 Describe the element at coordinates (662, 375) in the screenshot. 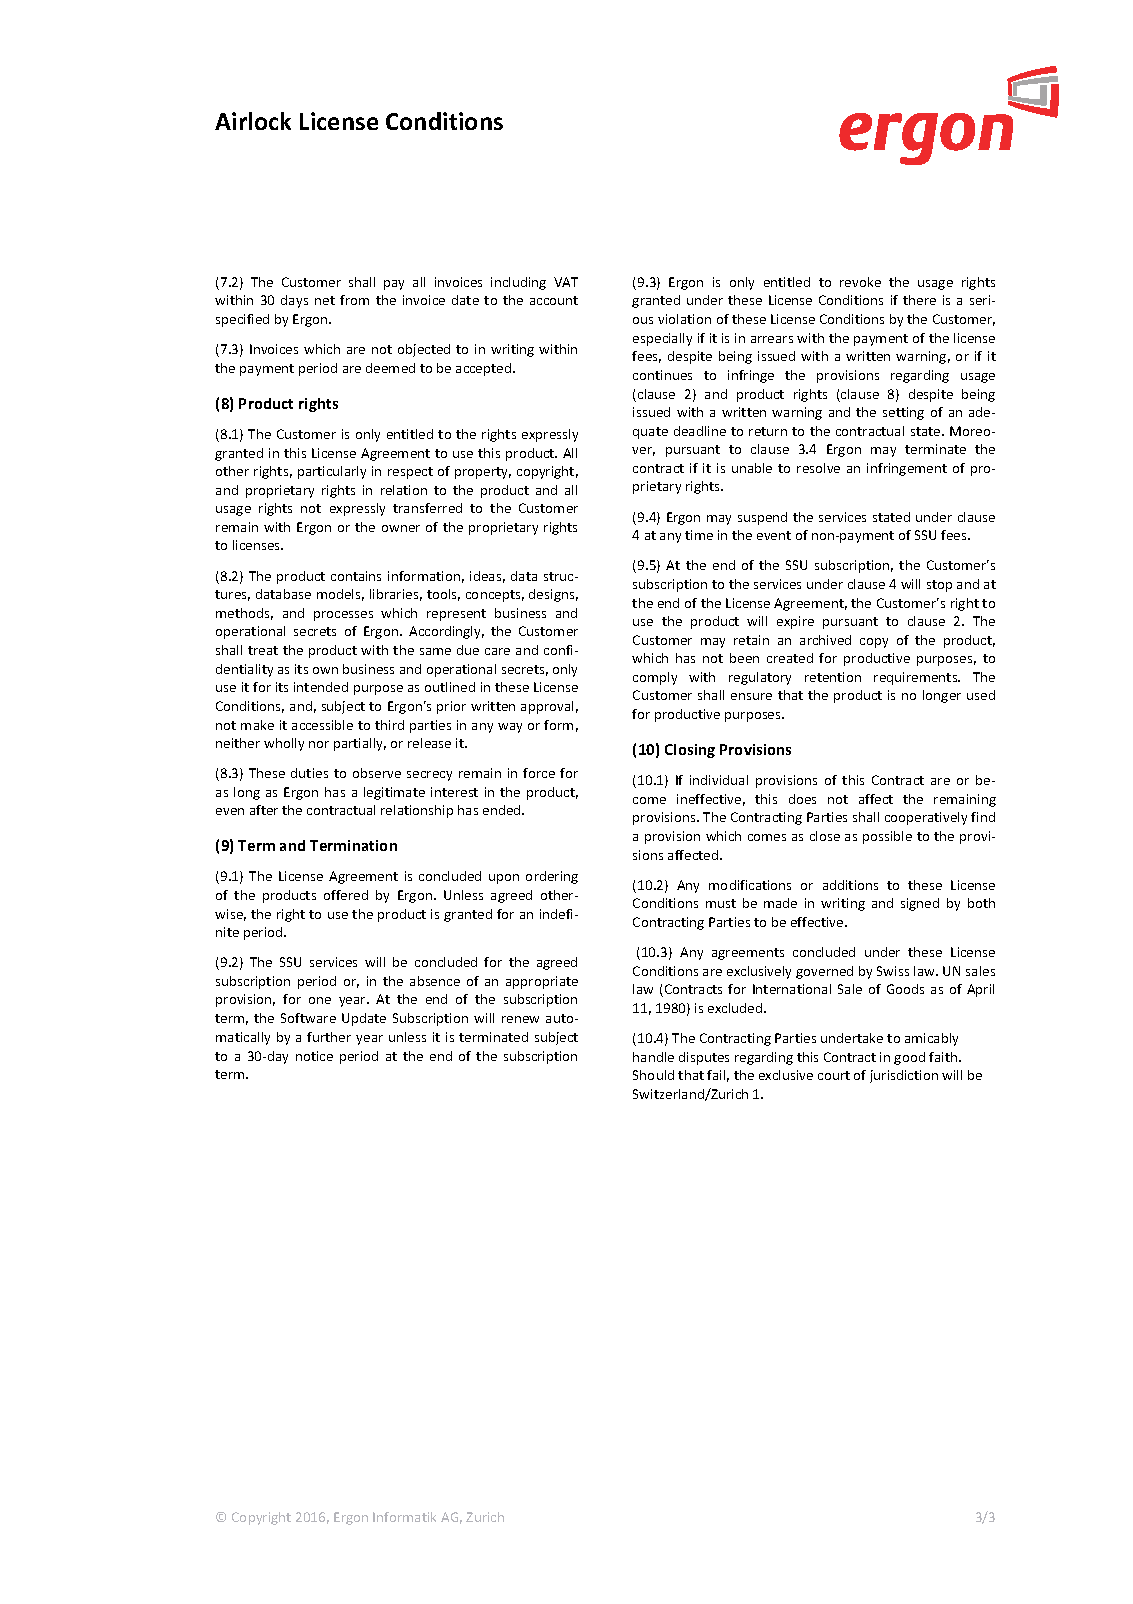

I see `continues` at that location.
